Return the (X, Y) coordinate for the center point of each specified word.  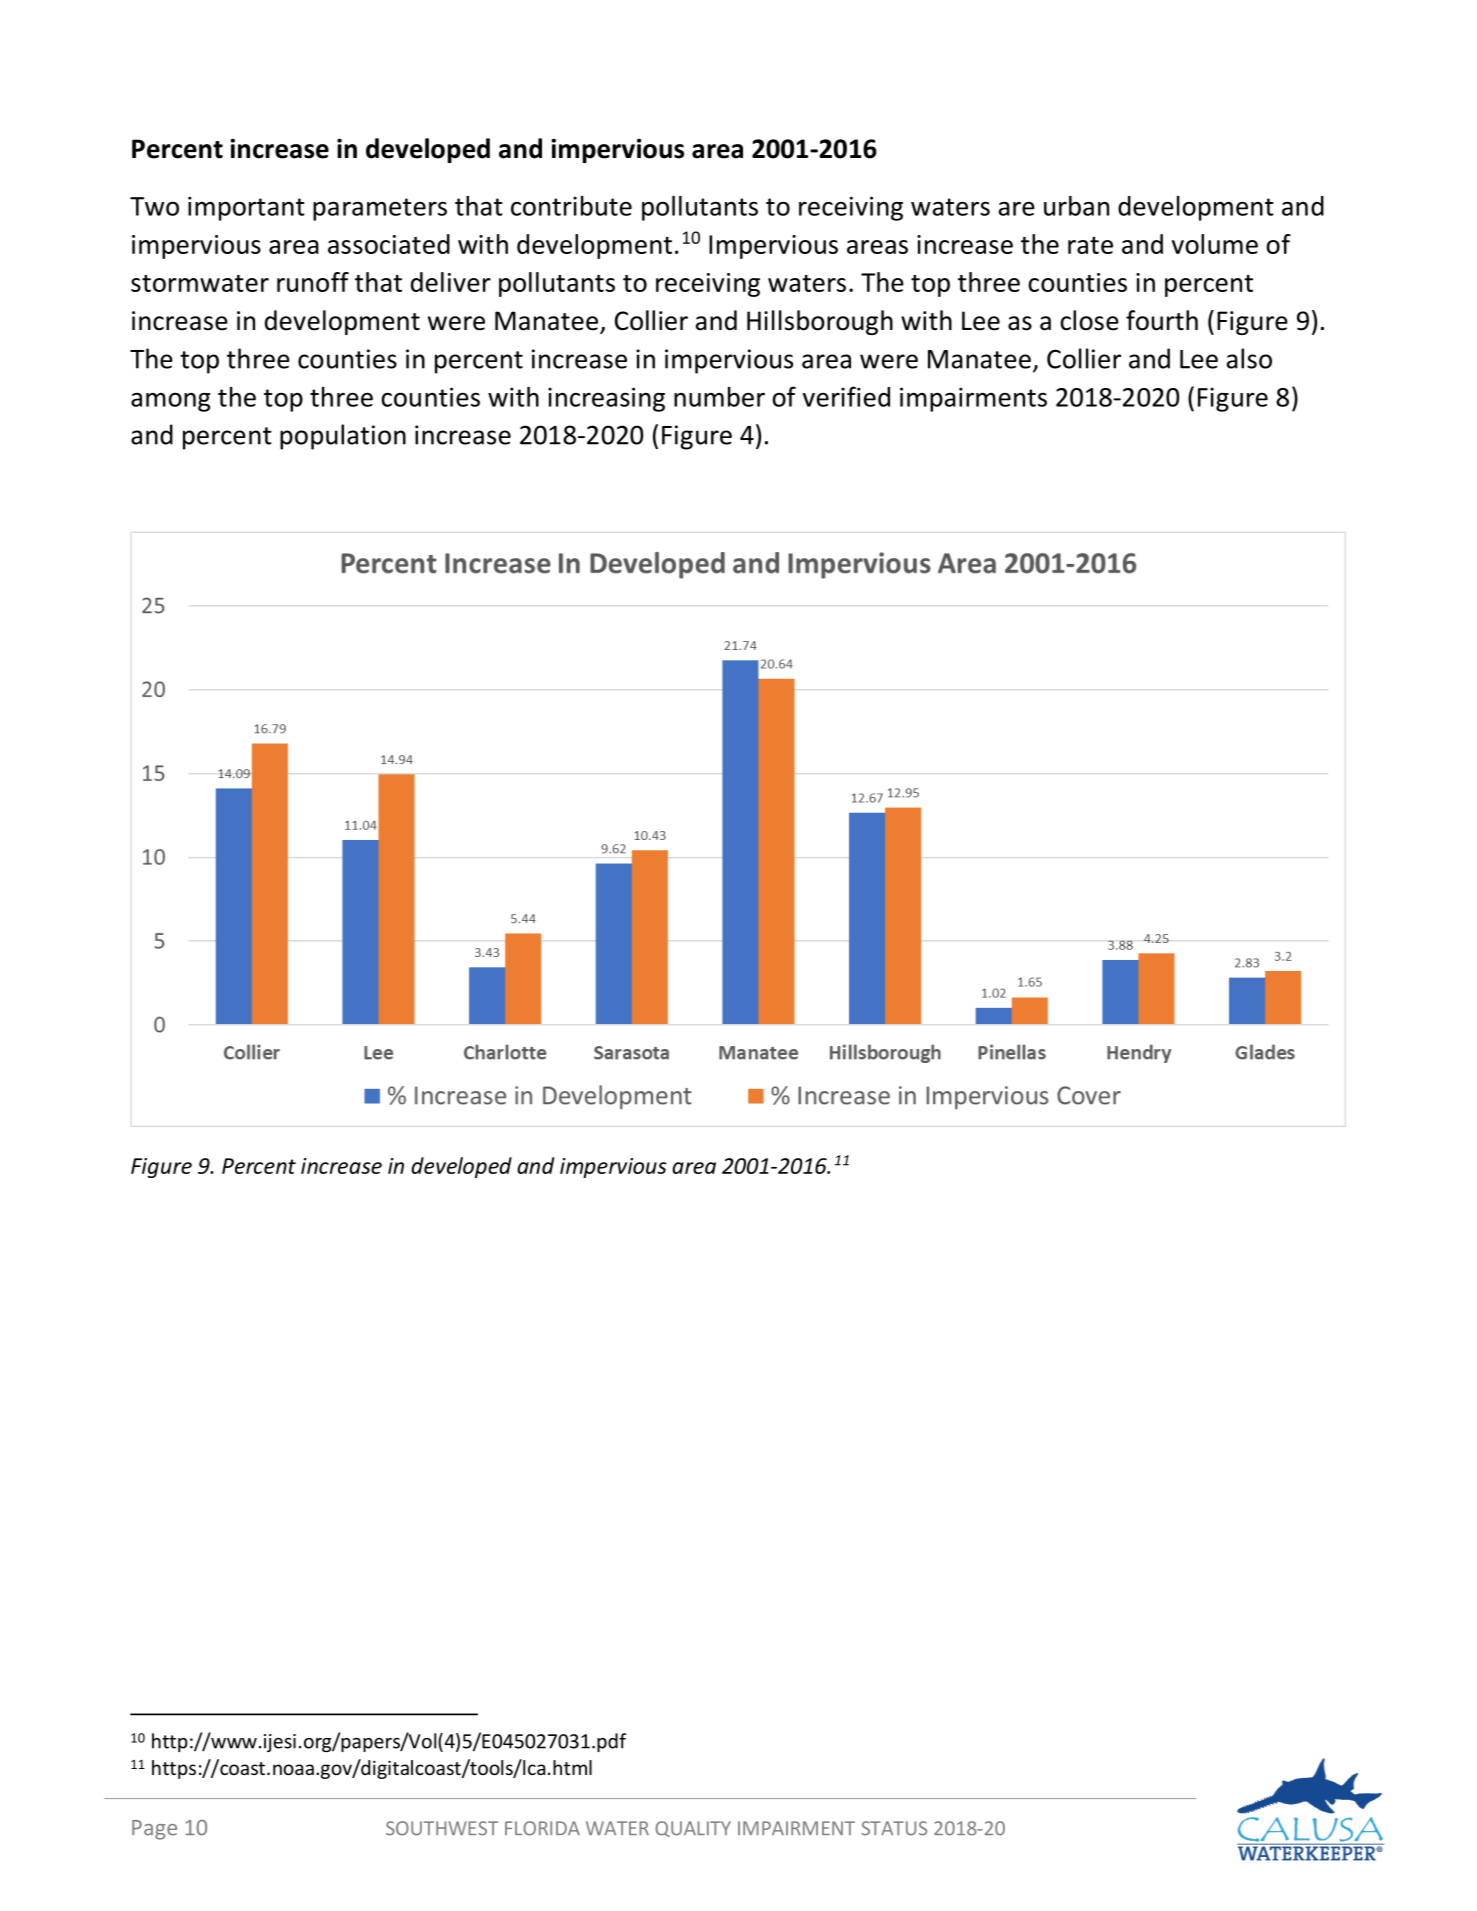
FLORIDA (542, 1828)
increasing (606, 399)
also (1249, 358)
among (170, 402)
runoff (313, 282)
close (1089, 320)
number (719, 397)
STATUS (894, 1828)
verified (846, 396)
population (343, 437)
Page (154, 1830)
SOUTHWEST (442, 1828)
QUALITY (693, 1829)
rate (1090, 245)
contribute (571, 206)
